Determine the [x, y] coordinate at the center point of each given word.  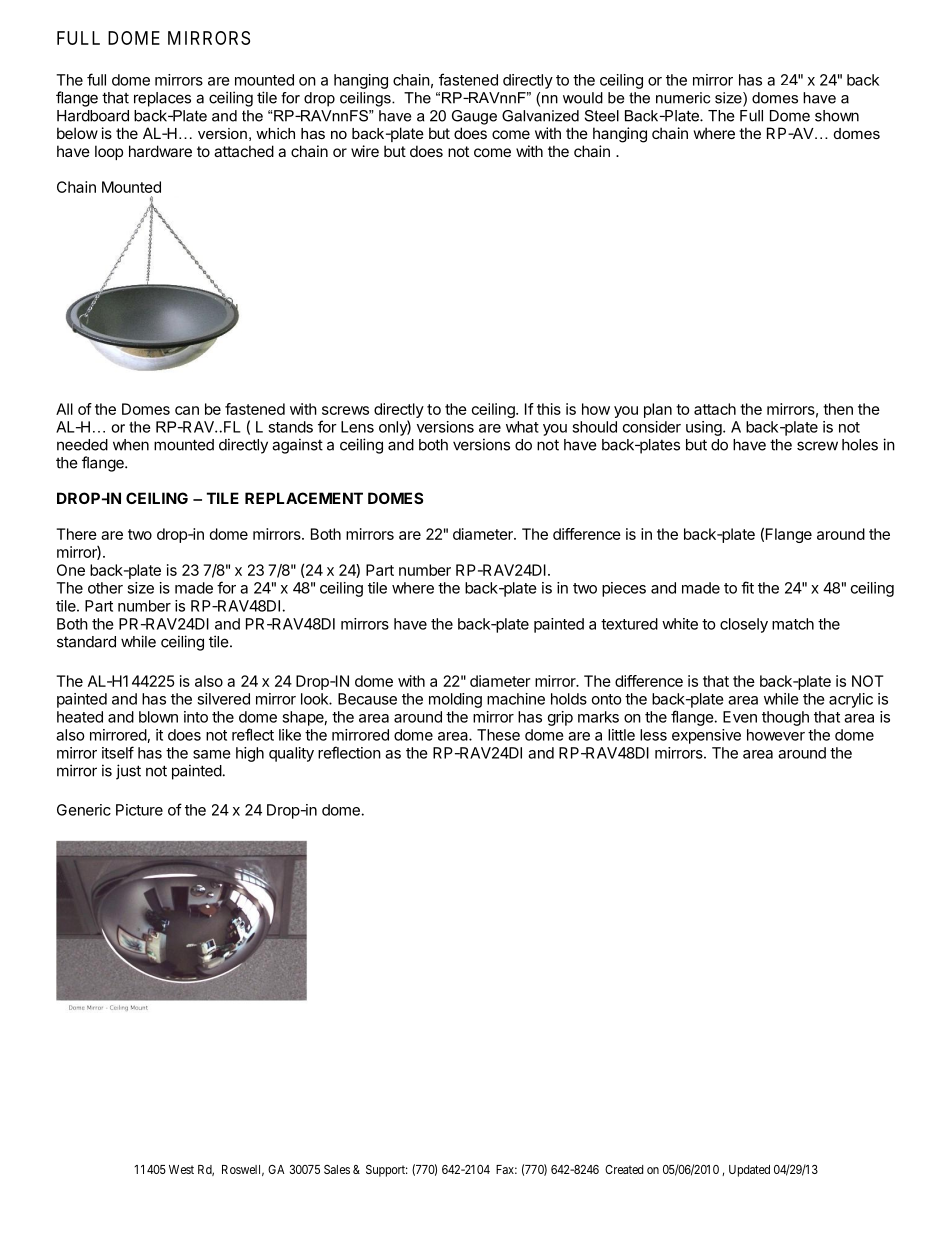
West [181, 1169]
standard [86, 642]
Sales [337, 1169]
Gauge [474, 117]
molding [455, 700]
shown [837, 116]
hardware [160, 151]
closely [744, 625]
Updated [749, 1171]
